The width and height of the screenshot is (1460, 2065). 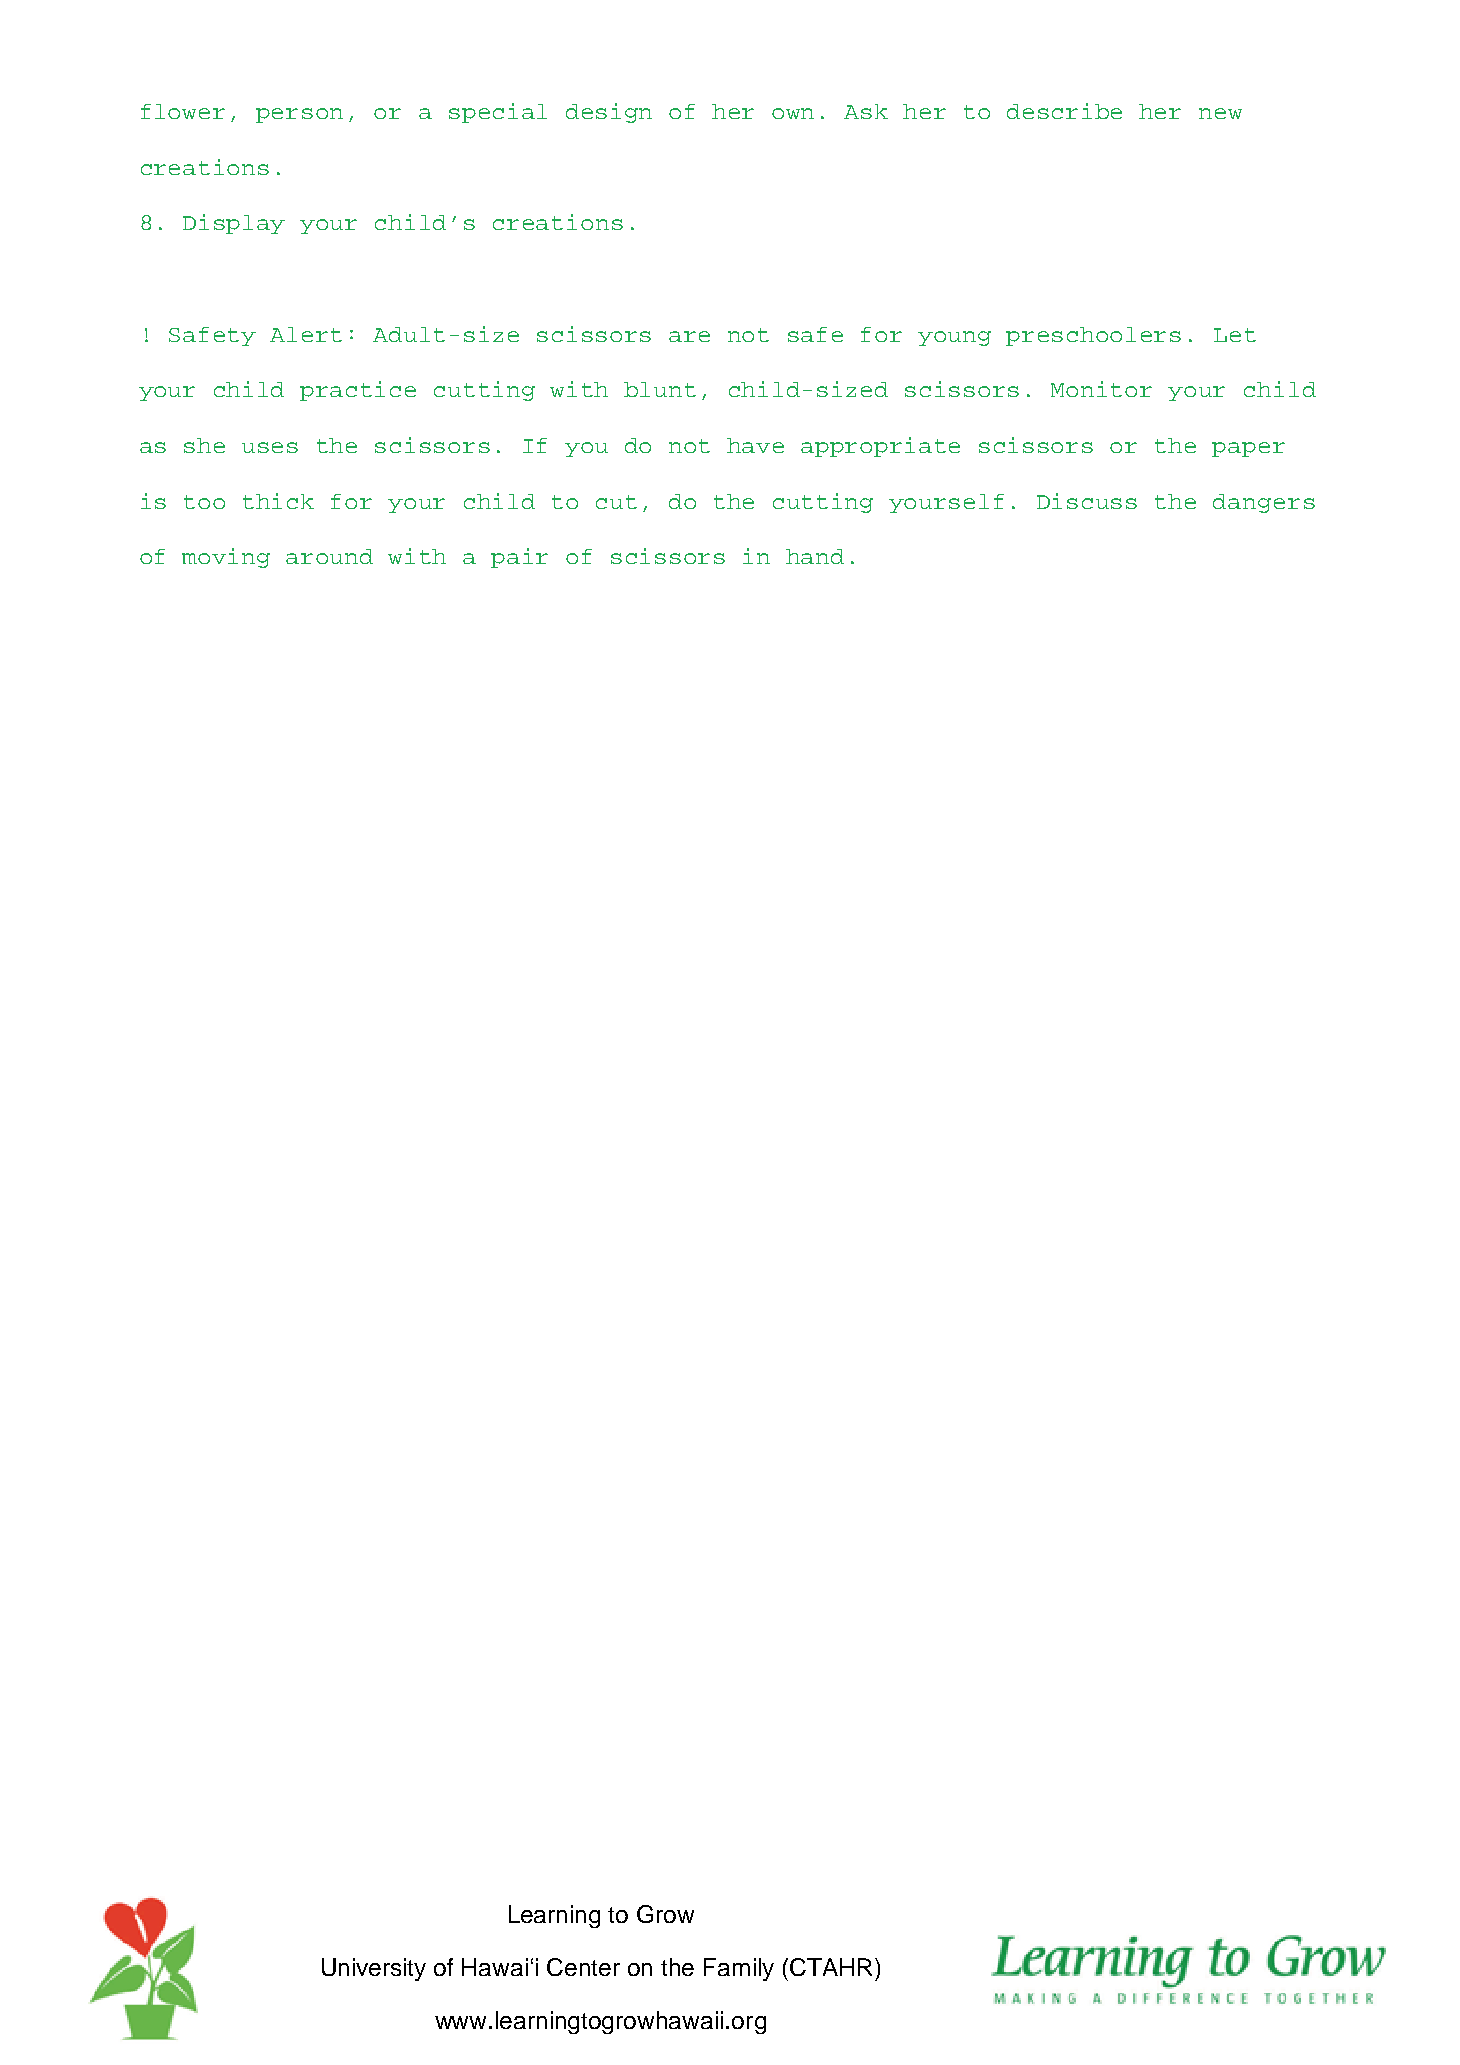 I want to click on person, so click(x=299, y=115).
